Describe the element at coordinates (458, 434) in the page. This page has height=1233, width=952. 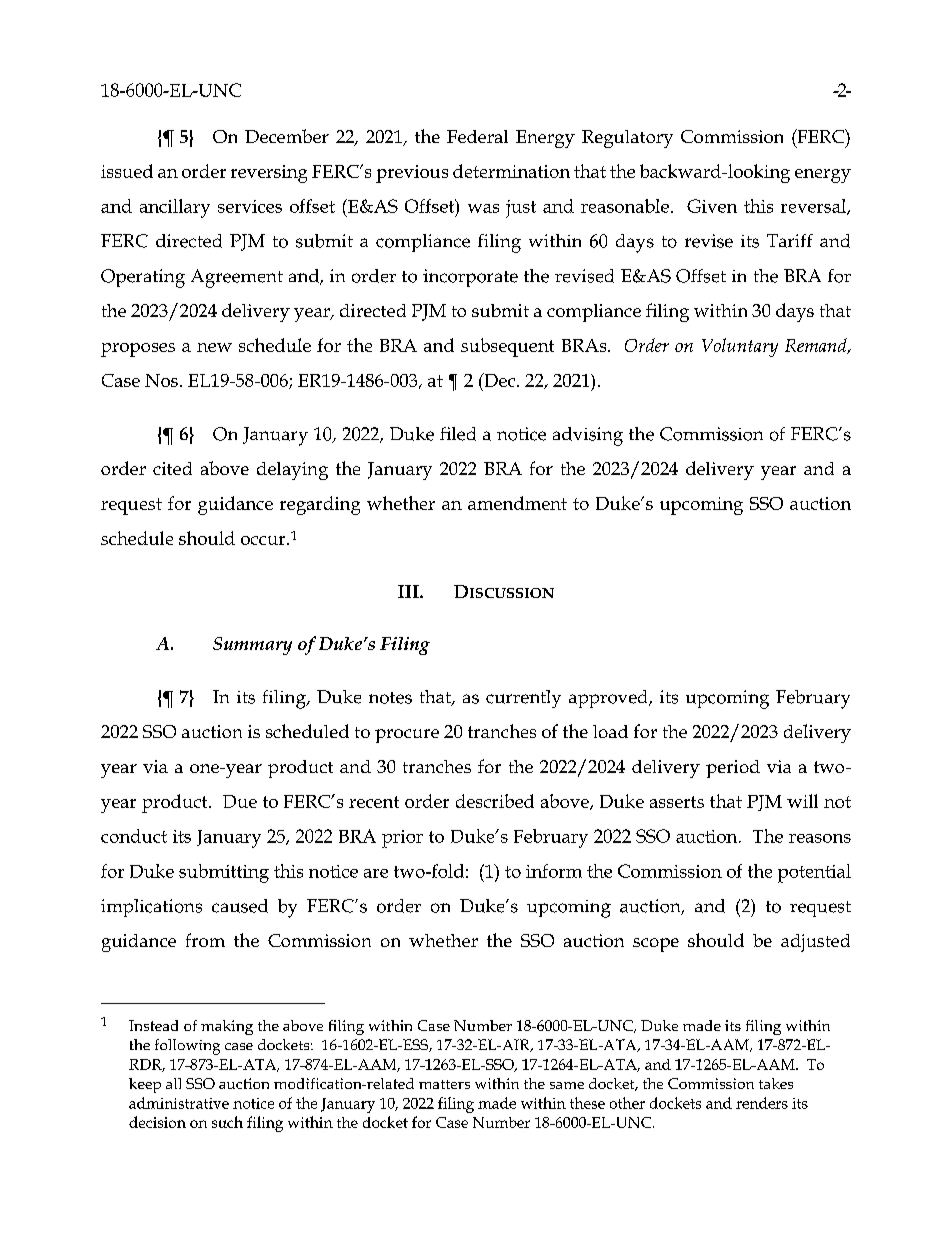
I see `filed` at that location.
